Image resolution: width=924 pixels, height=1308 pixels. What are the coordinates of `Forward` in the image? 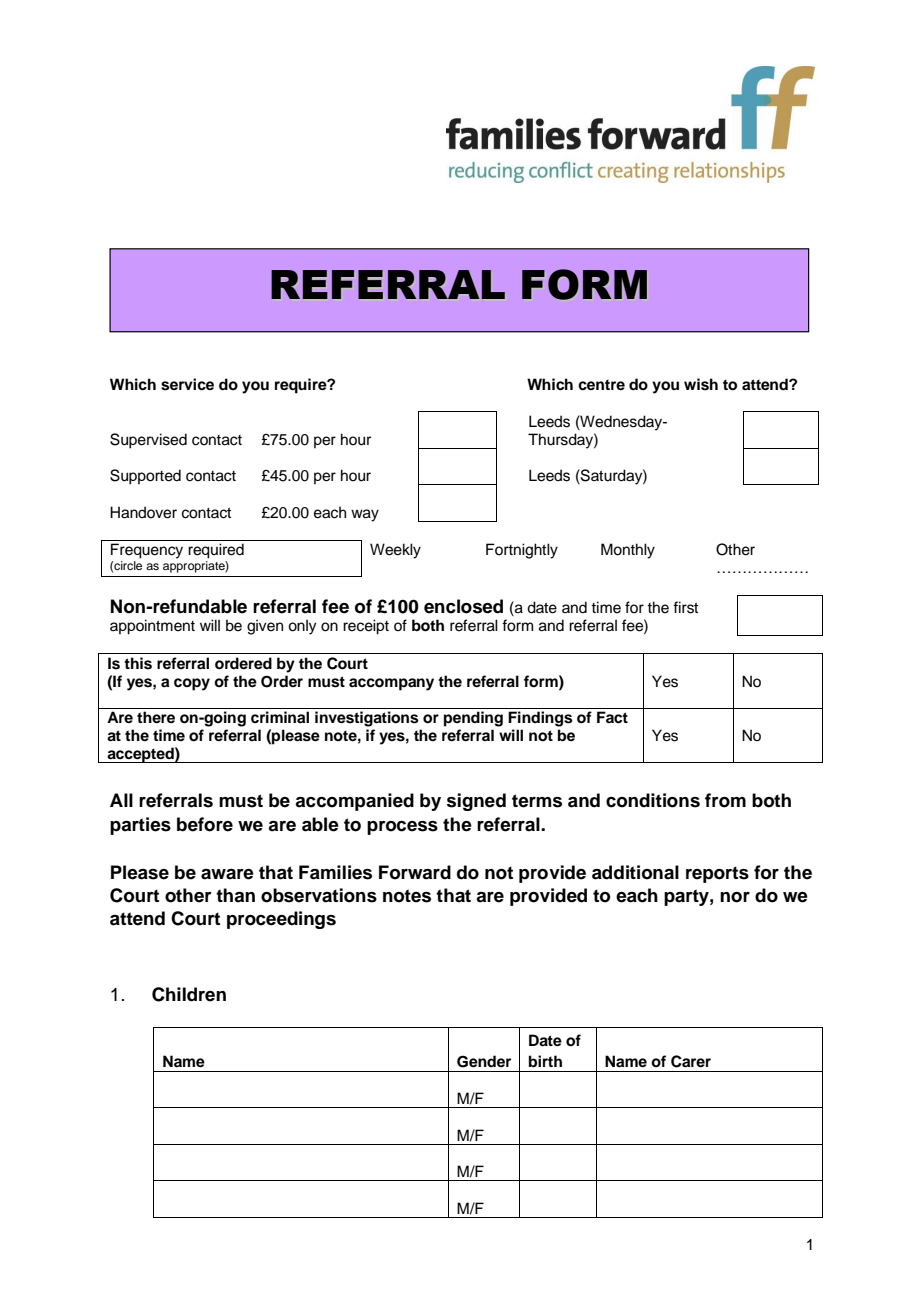 It's located at (415, 872).
